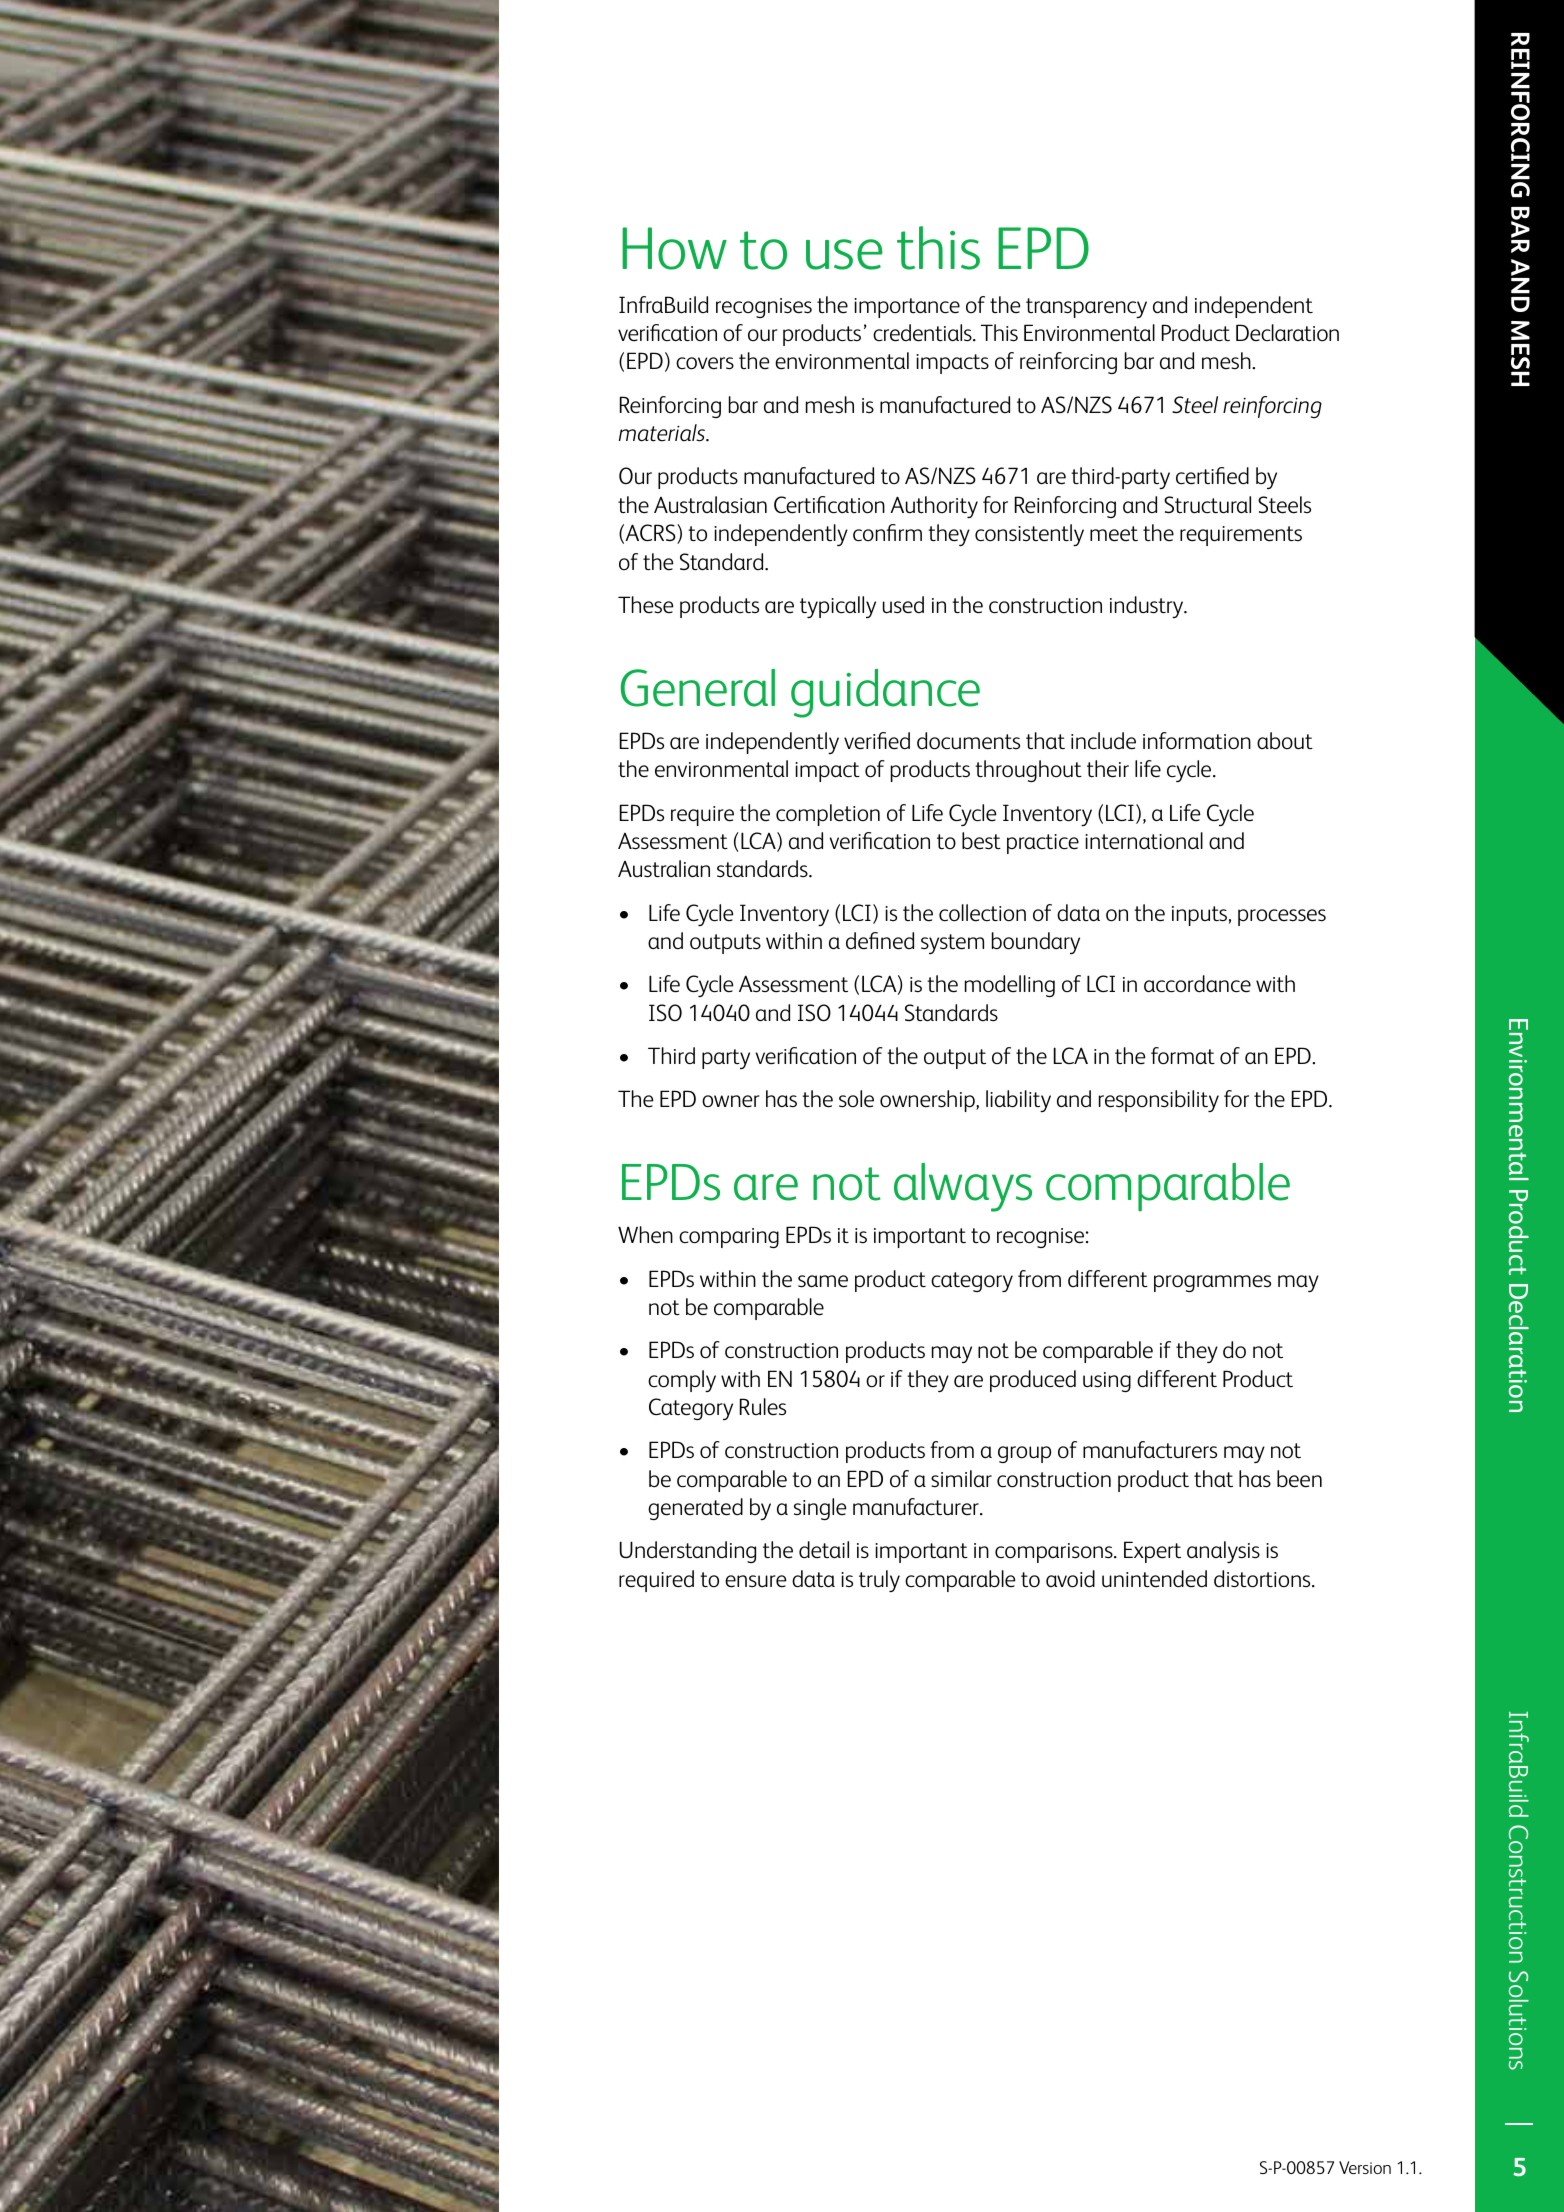 Image resolution: width=1564 pixels, height=2212 pixels. What do you see at coordinates (1282, 917) in the document?
I see `processes` at bounding box center [1282, 917].
